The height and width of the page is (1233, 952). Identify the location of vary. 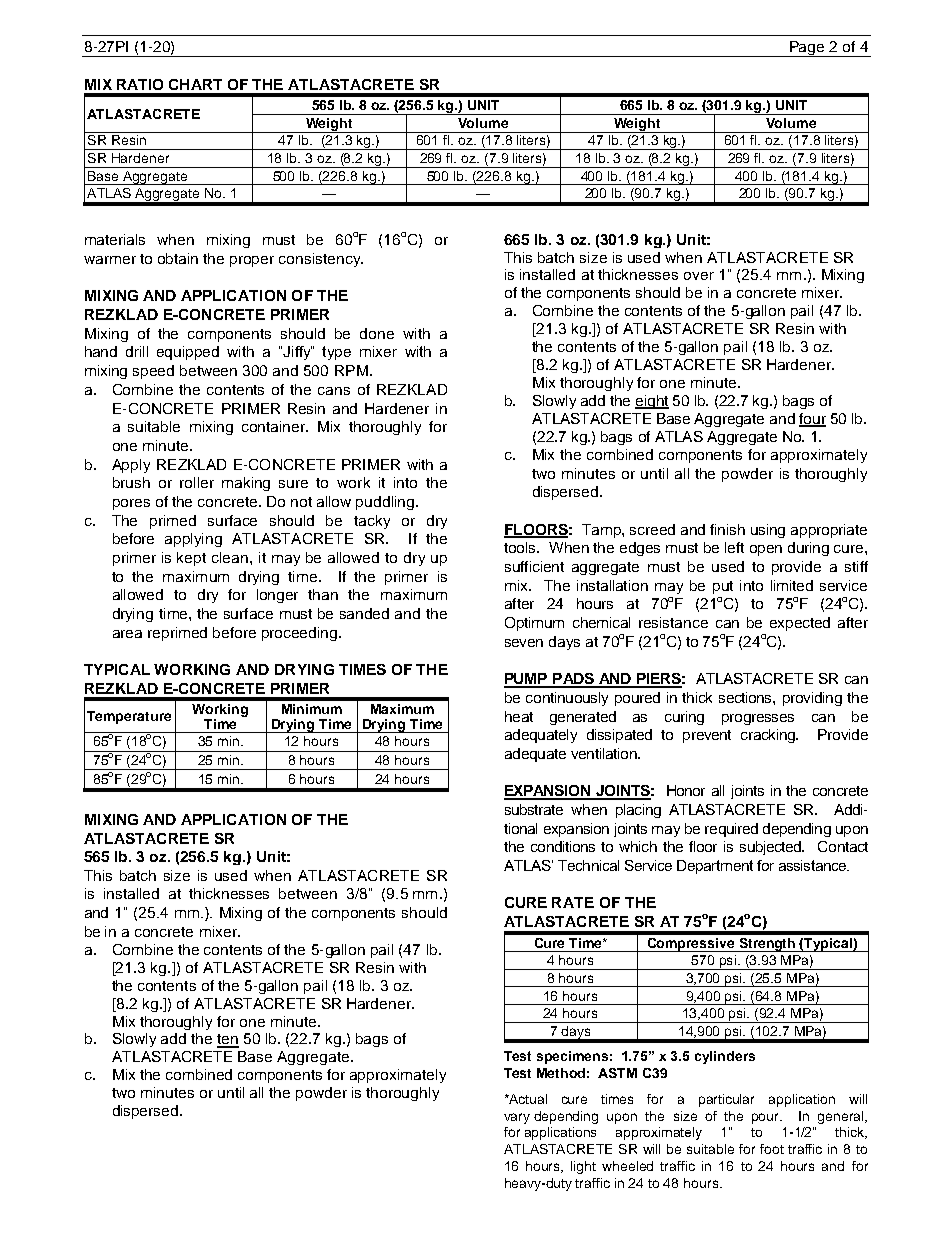
(517, 1118).
